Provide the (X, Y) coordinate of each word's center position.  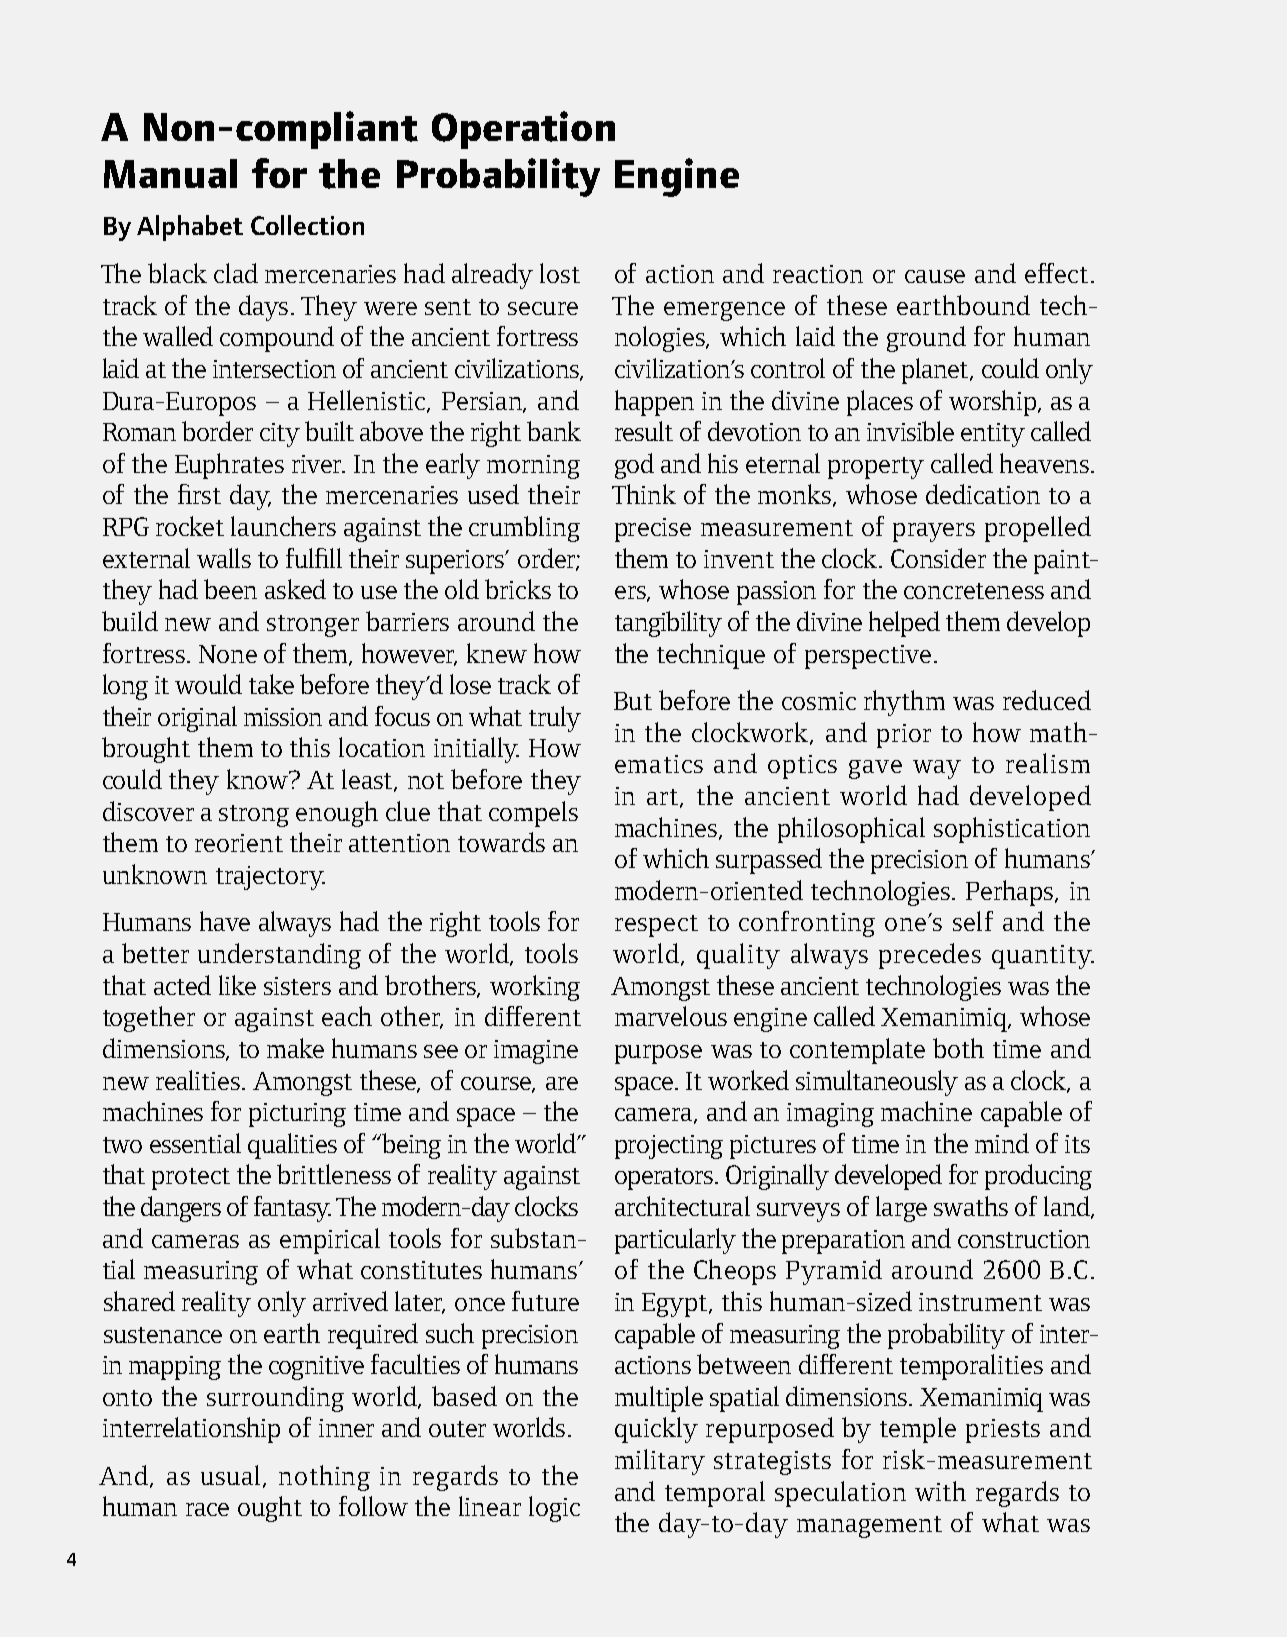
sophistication (1012, 830)
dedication (983, 494)
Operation (523, 130)
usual (232, 1476)
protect (191, 1179)
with (940, 1491)
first (199, 494)
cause (935, 276)
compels (533, 814)
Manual (170, 173)
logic (554, 1509)
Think (644, 494)
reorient (239, 843)
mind (1002, 1143)
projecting (669, 1147)
